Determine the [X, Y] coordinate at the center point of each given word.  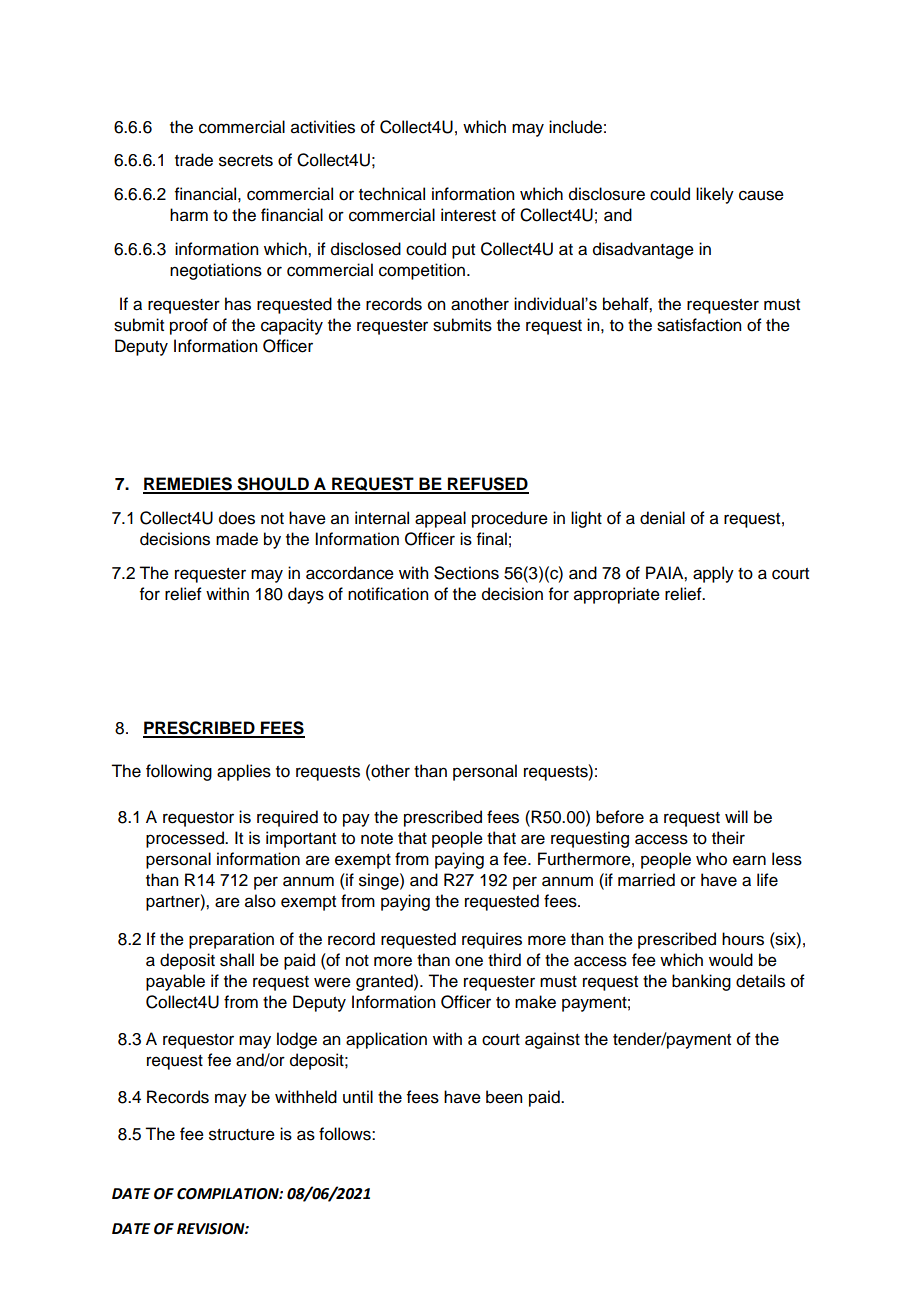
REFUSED [487, 485]
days [306, 595]
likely [715, 195]
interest [468, 215]
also [260, 901]
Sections [466, 573]
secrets [246, 161]
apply [713, 574]
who [711, 859]
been [504, 1097]
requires [492, 940]
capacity [292, 326]
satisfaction [699, 325]
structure [242, 1135]
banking [701, 982]
